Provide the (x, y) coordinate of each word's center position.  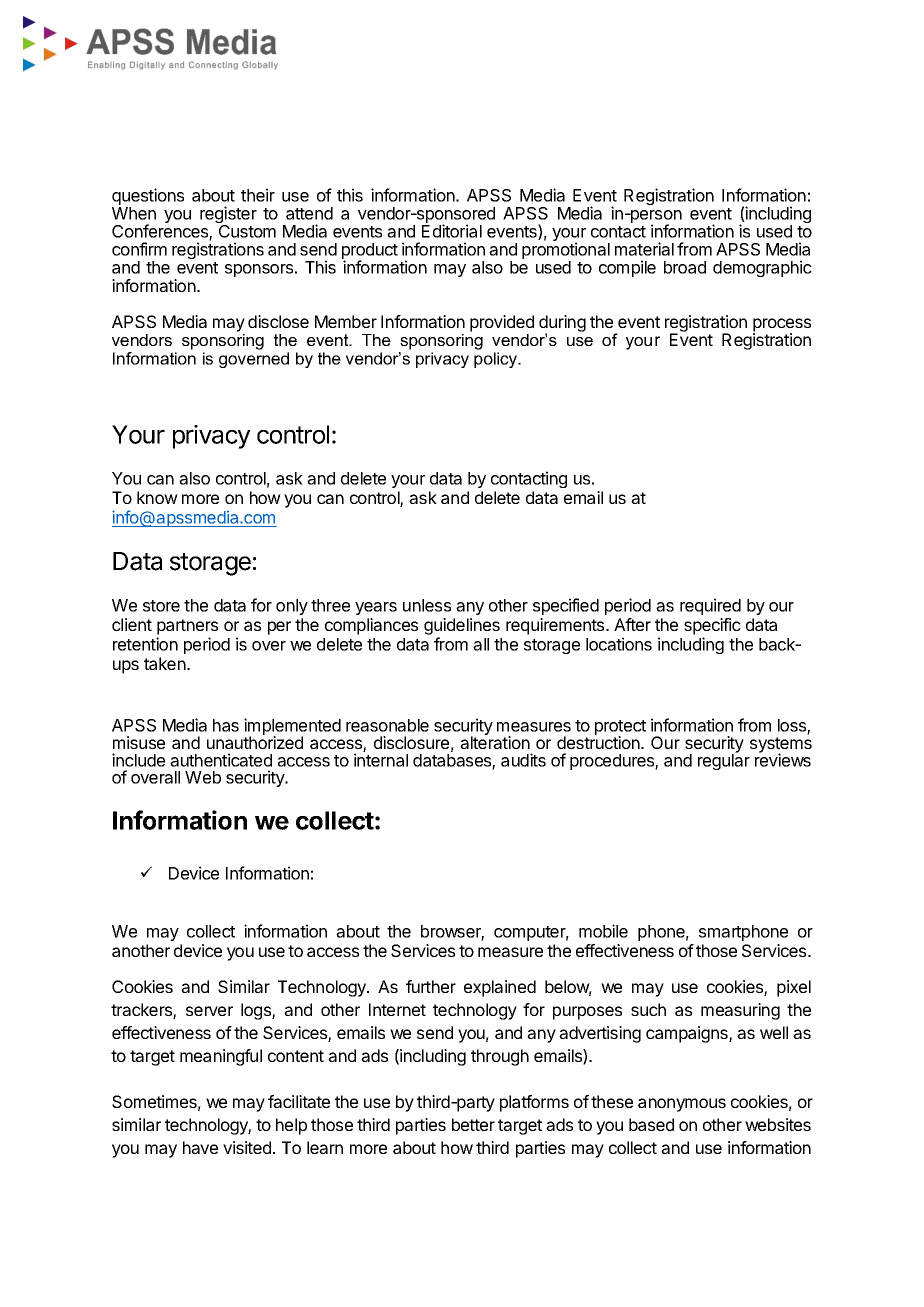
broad (685, 267)
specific (712, 626)
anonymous (682, 1105)
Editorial (452, 231)
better (473, 1124)
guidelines (462, 626)
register (228, 216)
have (200, 1147)
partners (187, 627)
